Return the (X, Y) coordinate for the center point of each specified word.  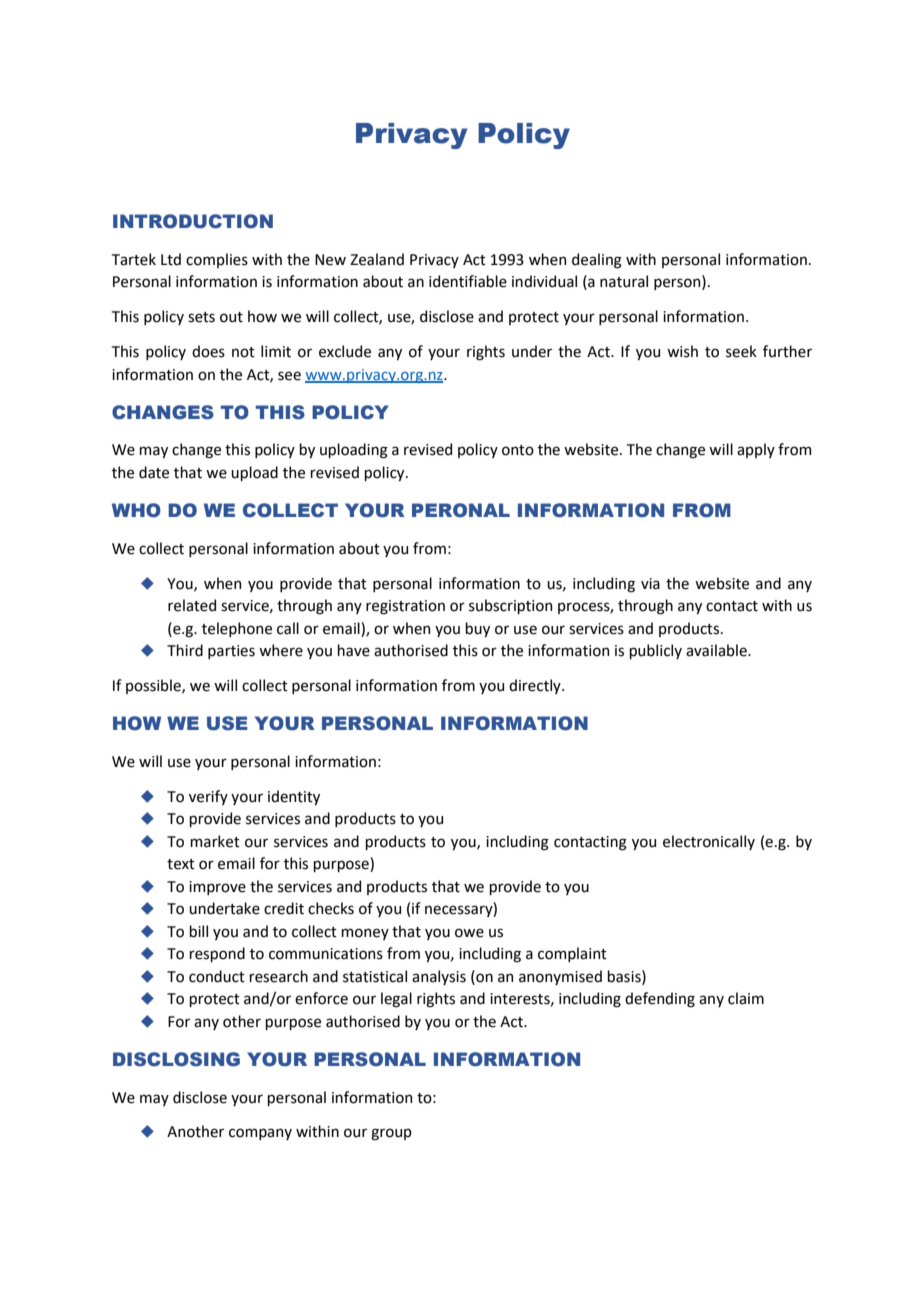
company (260, 1134)
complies (217, 260)
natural (624, 281)
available (717, 650)
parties (231, 652)
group (391, 1134)
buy (477, 629)
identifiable (468, 281)
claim (746, 998)
